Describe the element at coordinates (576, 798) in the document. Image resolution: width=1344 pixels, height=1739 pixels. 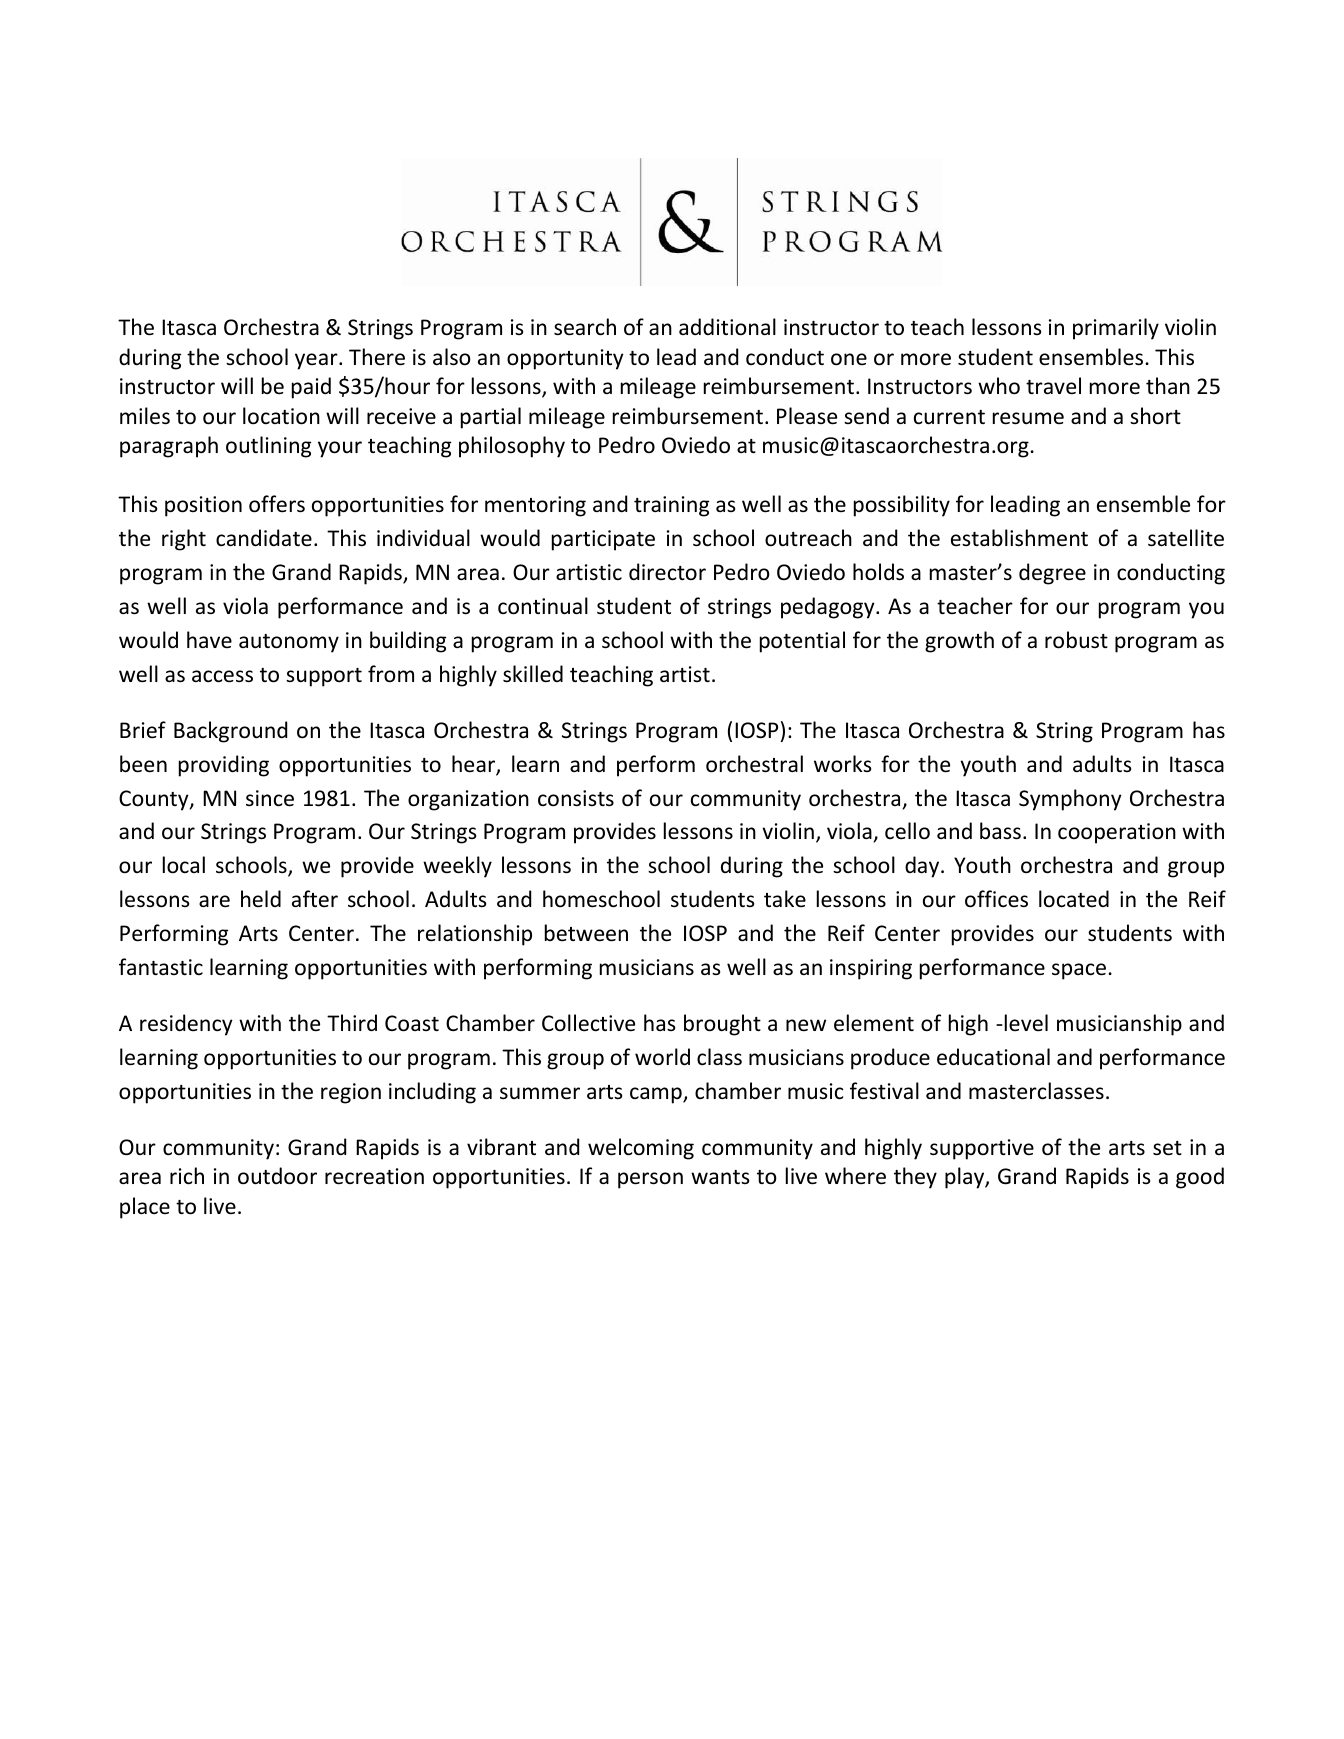
I see `consists` at that location.
